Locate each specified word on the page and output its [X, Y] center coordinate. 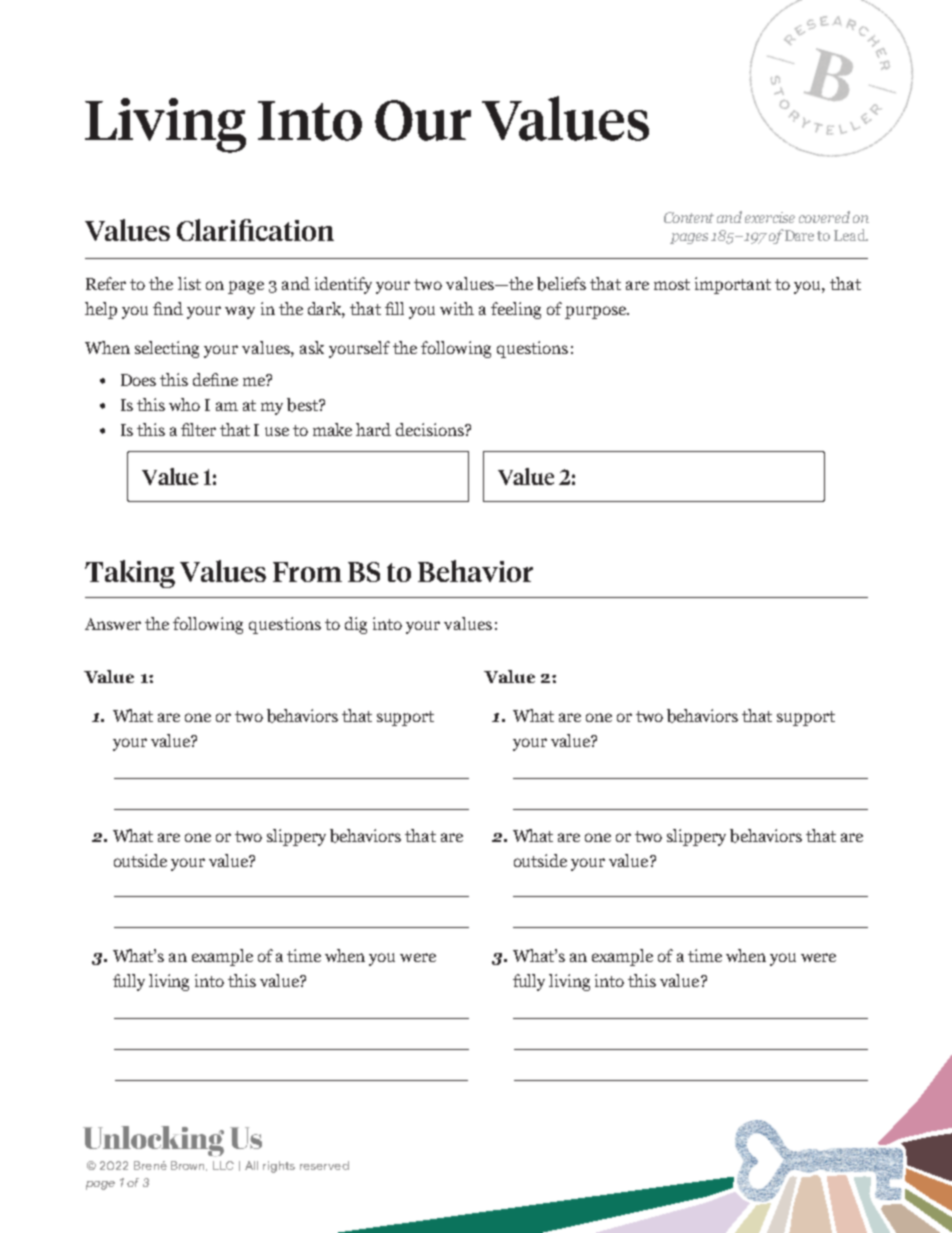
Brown [189, 1166]
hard [373, 429]
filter [198, 429]
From [307, 572]
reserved [324, 1165]
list [189, 283]
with [457, 308]
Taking [130, 574]
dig [356, 625]
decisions [431, 429]
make [332, 429]
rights [279, 1167]
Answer [113, 624]
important [733, 285]
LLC [223, 1165]
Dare [799, 235]
